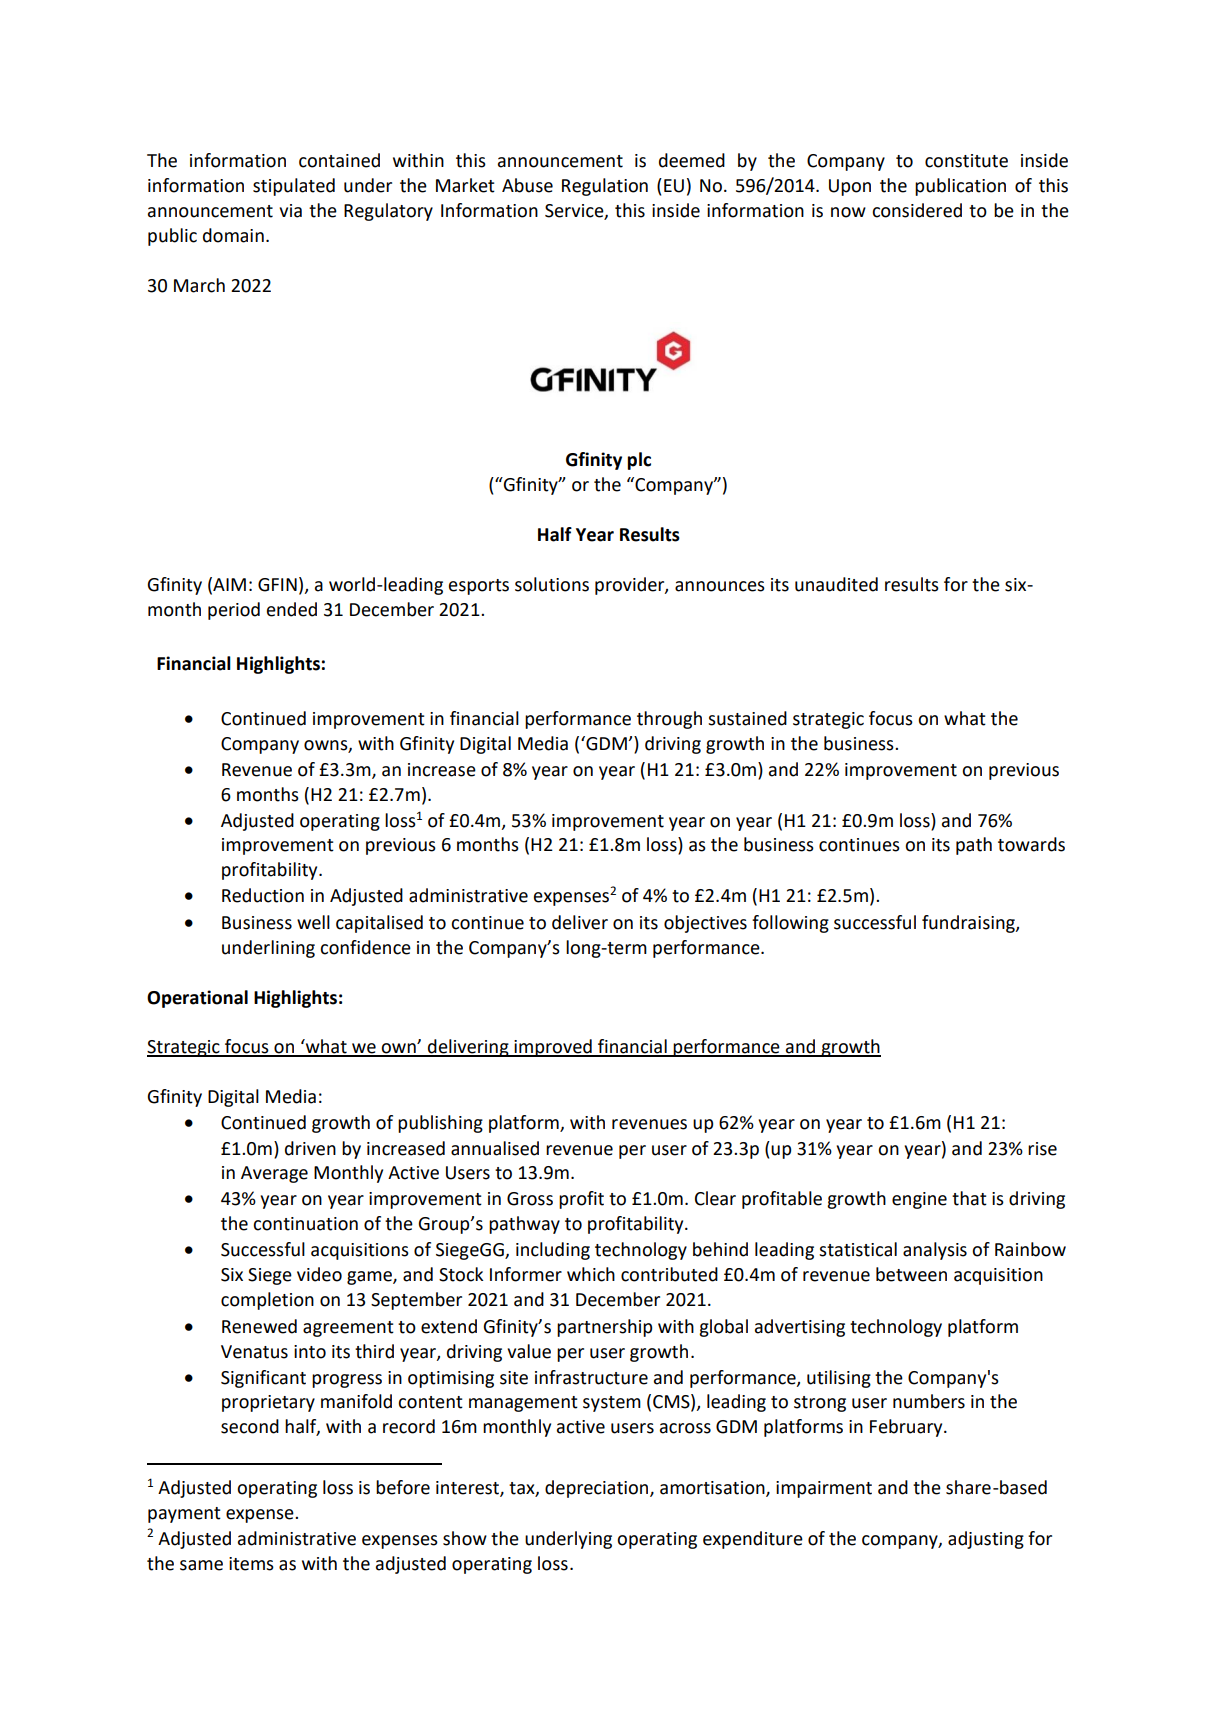  What do you see at coordinates (598, 1489) in the document?
I see `depreciation` at bounding box center [598, 1489].
